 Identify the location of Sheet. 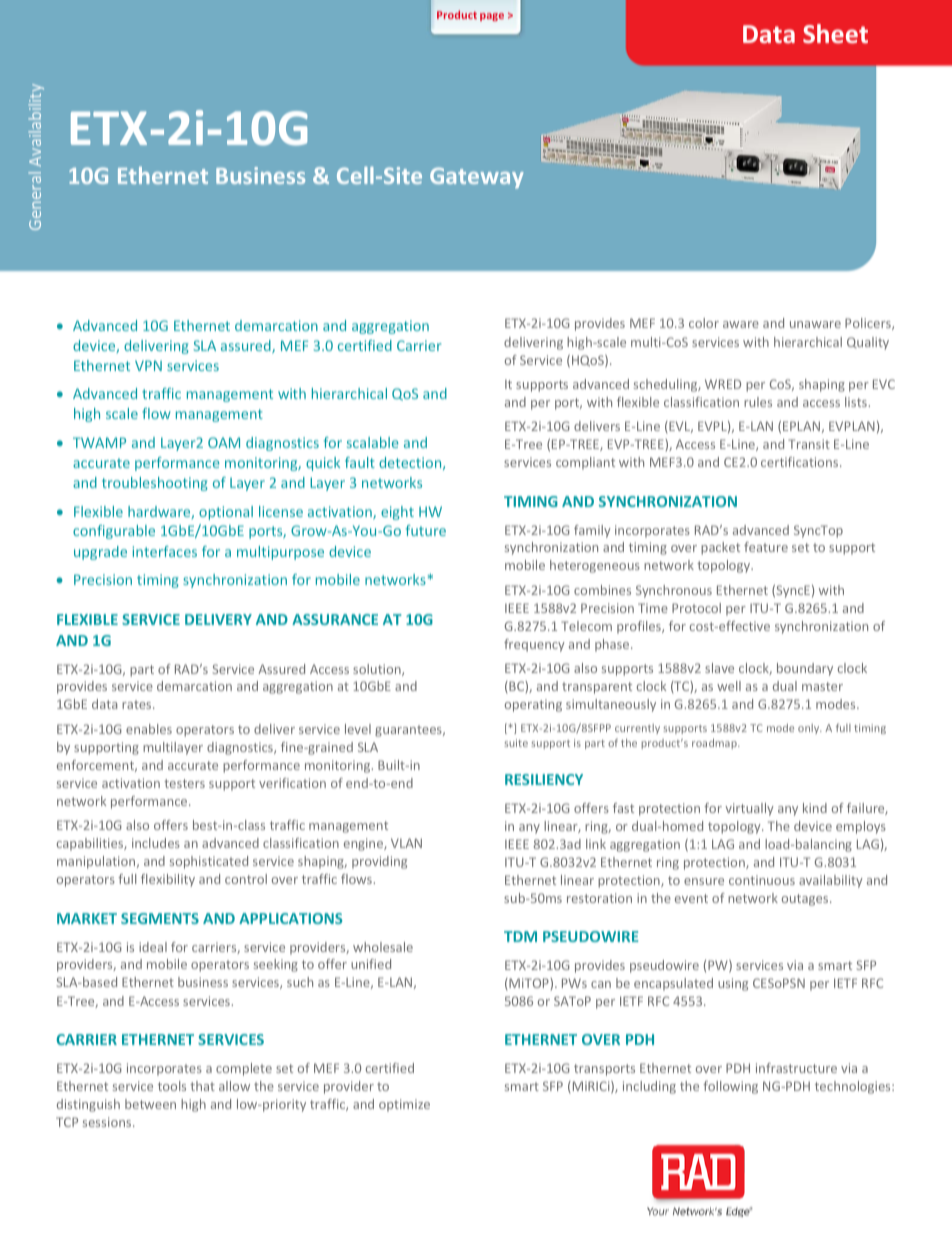
(835, 33).
